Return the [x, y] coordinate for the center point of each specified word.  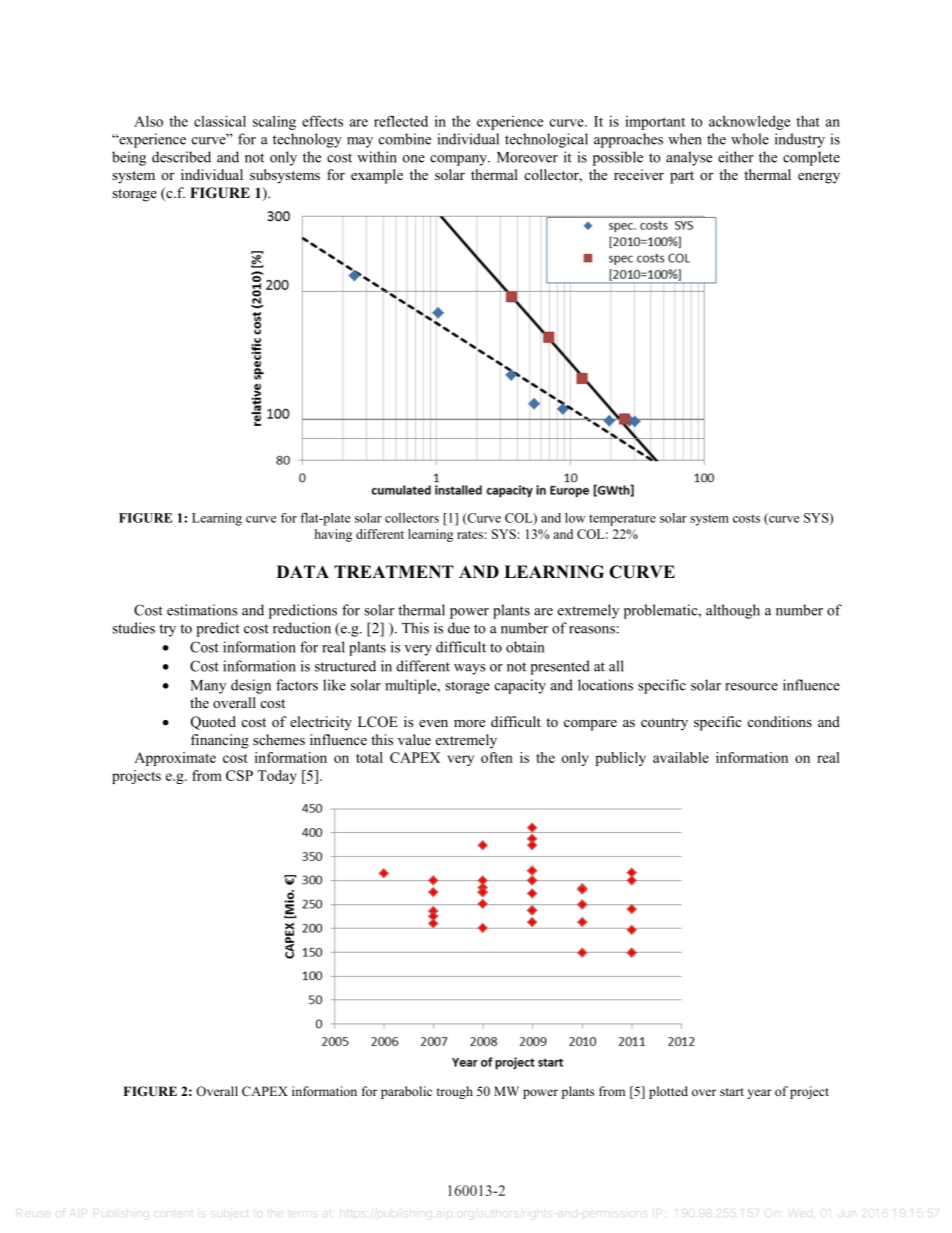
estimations [202, 610]
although [733, 611]
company [459, 160]
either [736, 157]
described [181, 157]
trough [455, 1092]
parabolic [406, 1092]
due [459, 628]
